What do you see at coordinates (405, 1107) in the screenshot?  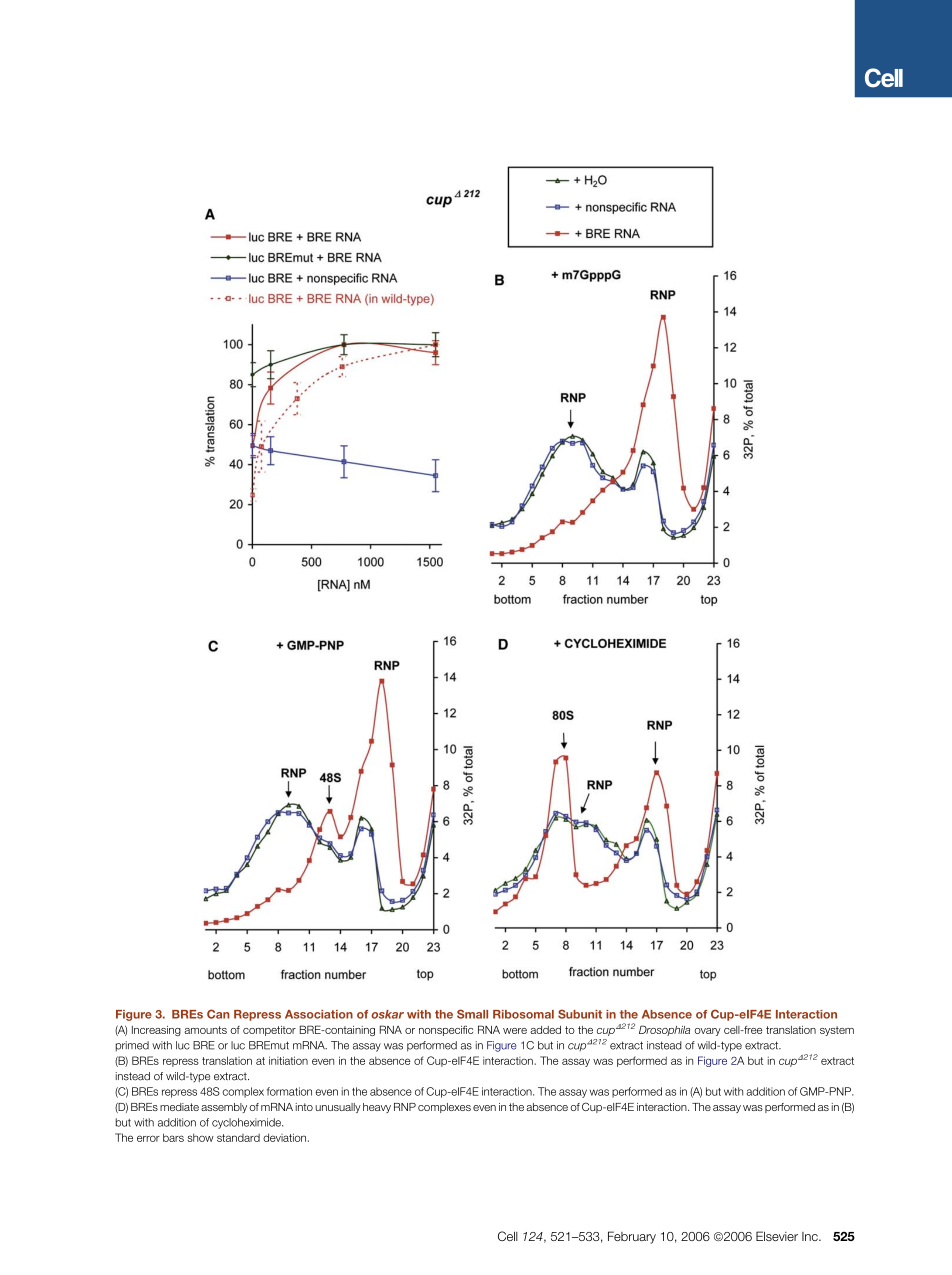 I see `RNP` at bounding box center [405, 1107].
